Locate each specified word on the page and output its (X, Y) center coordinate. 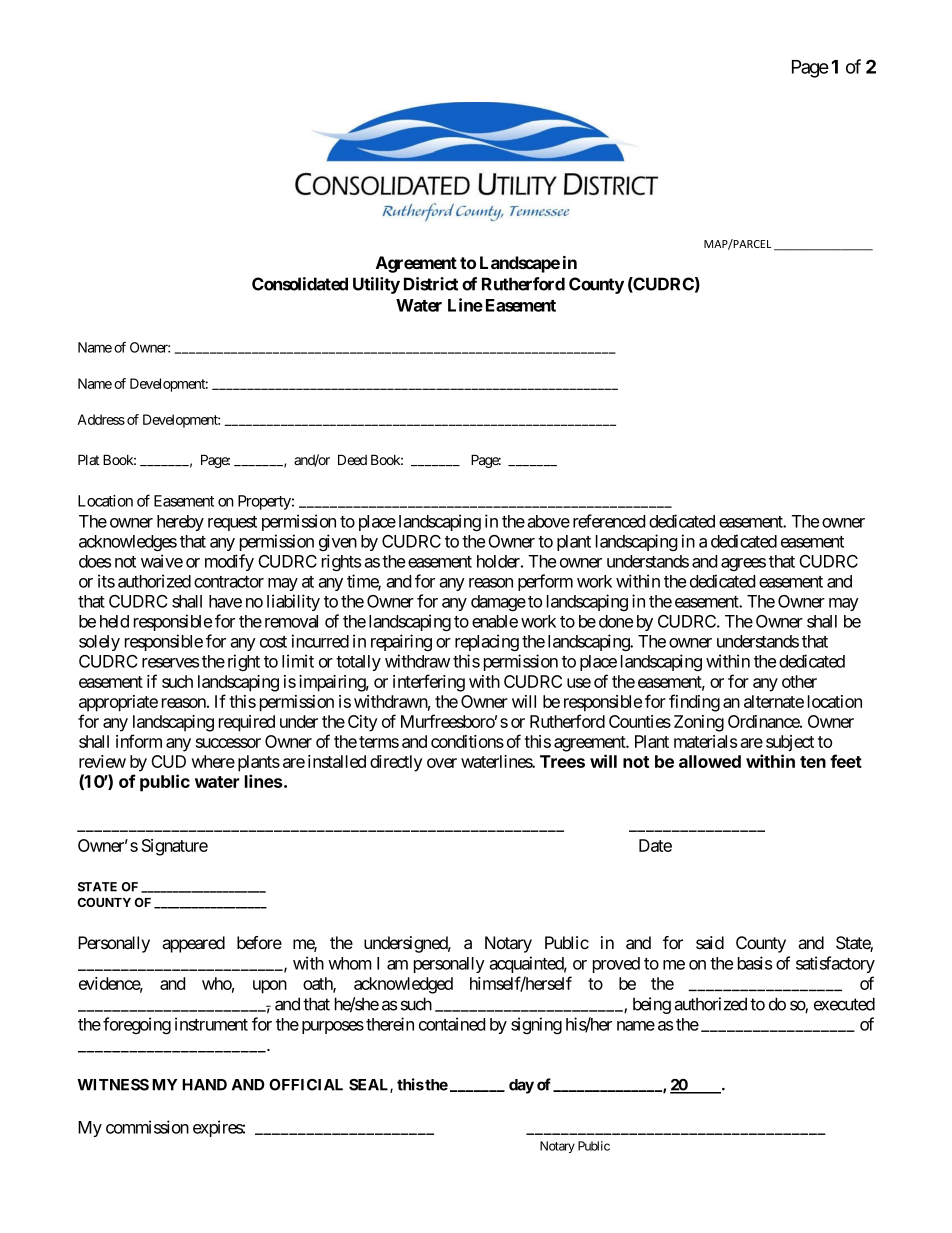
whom (350, 963)
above (548, 521)
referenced (609, 521)
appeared (193, 944)
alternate (774, 701)
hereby (180, 523)
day (521, 1086)
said (710, 942)
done (616, 621)
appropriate (118, 703)
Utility (376, 285)
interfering (429, 683)
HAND (204, 1085)
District (431, 284)
